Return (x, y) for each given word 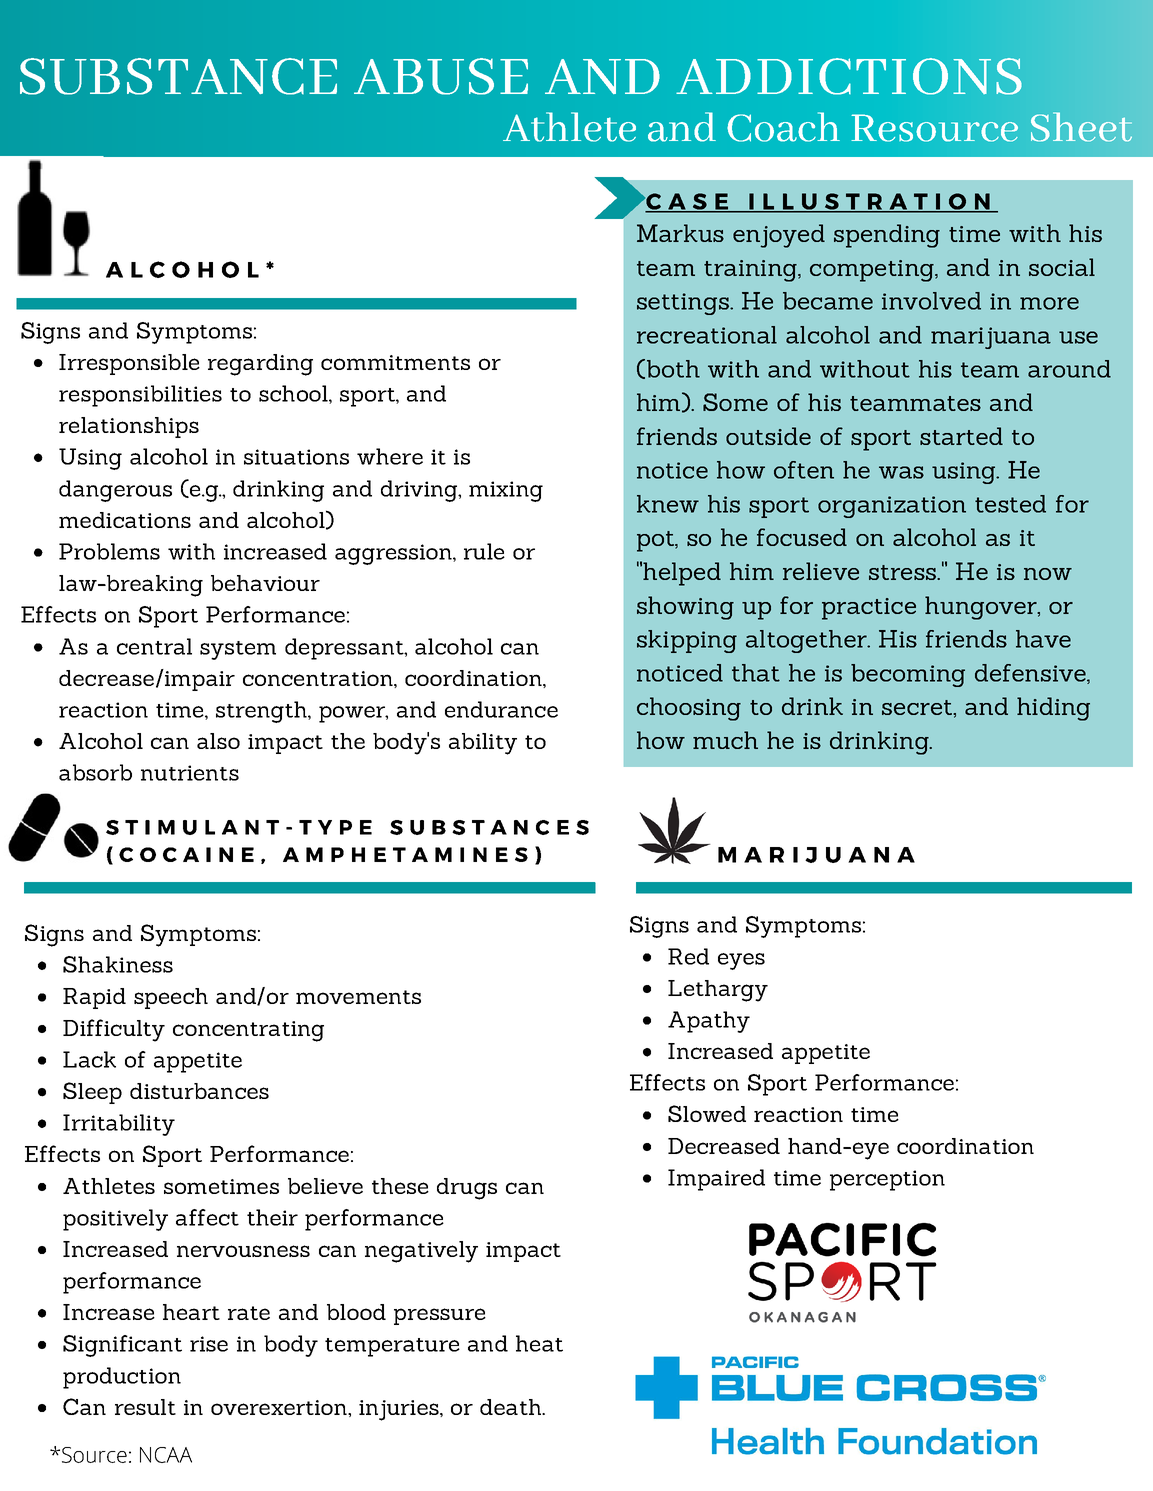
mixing (506, 491)
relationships (129, 427)
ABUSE (441, 76)
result (145, 1407)
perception (887, 1180)
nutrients (190, 773)
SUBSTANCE (178, 76)
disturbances (199, 1091)
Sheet (1081, 127)
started (961, 436)
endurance (501, 709)
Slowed (707, 1113)
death (511, 1407)
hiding (1053, 709)
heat (539, 1343)
